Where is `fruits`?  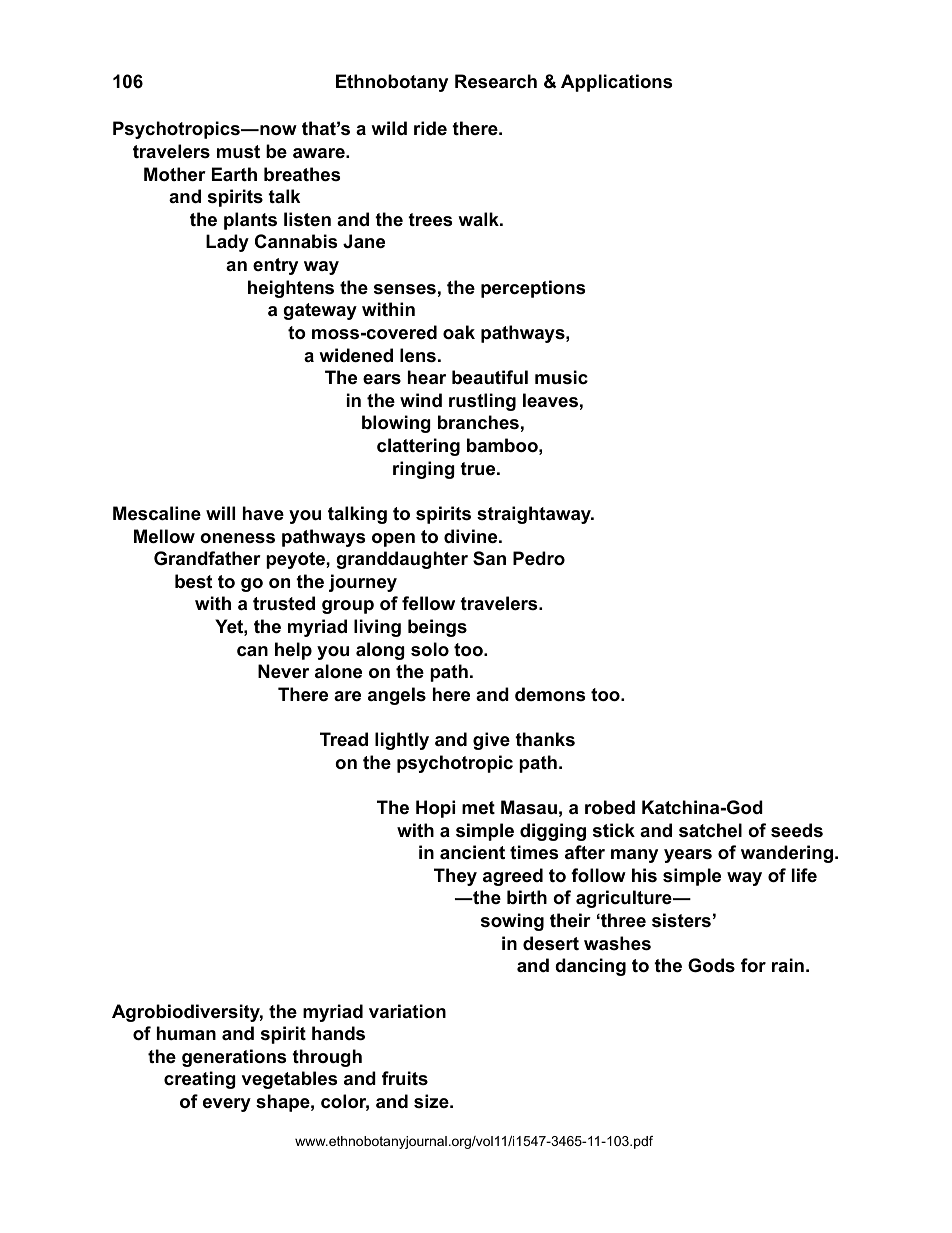 fruits is located at coordinates (405, 1078).
